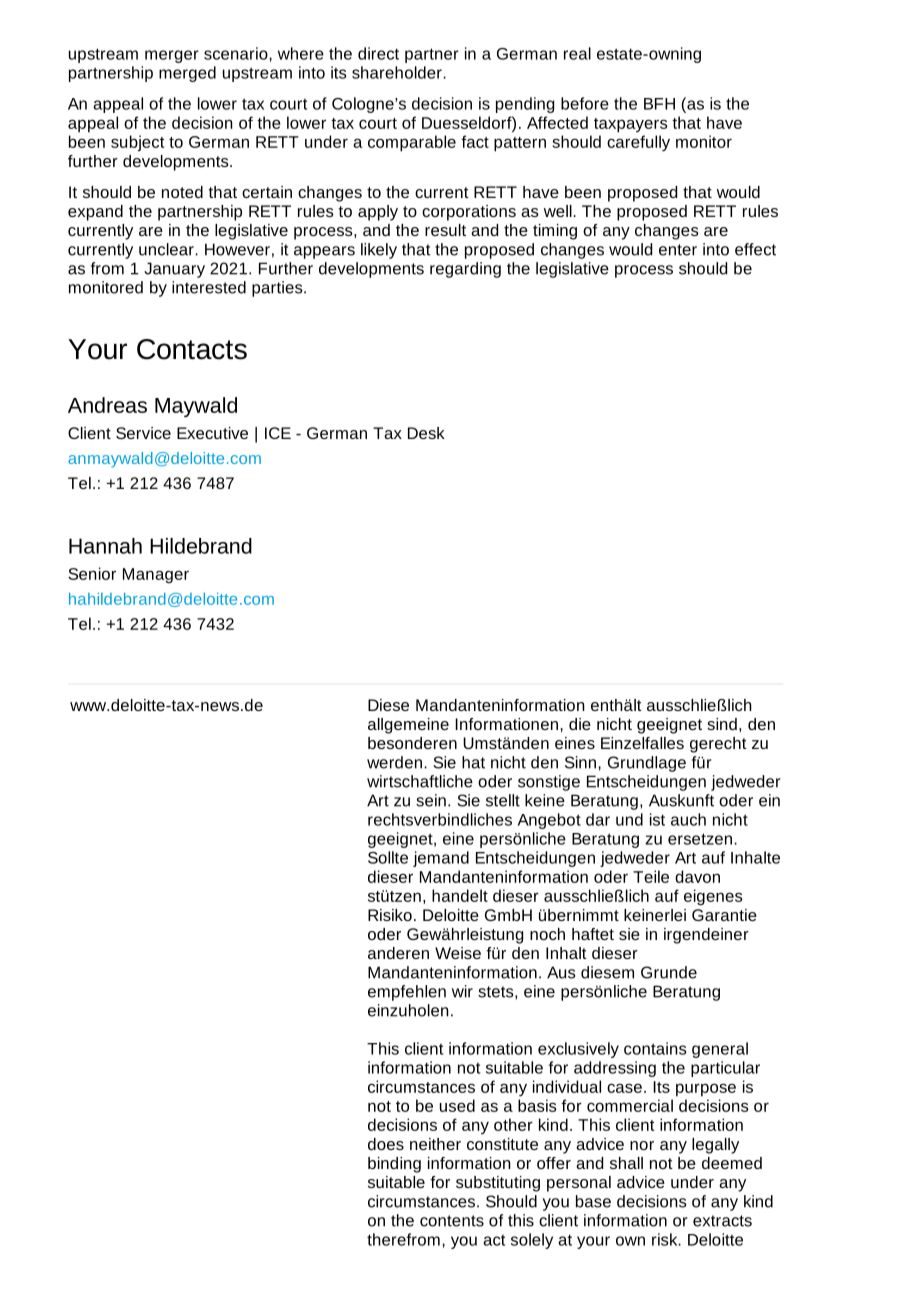  I want to click on Service, so click(143, 433).
